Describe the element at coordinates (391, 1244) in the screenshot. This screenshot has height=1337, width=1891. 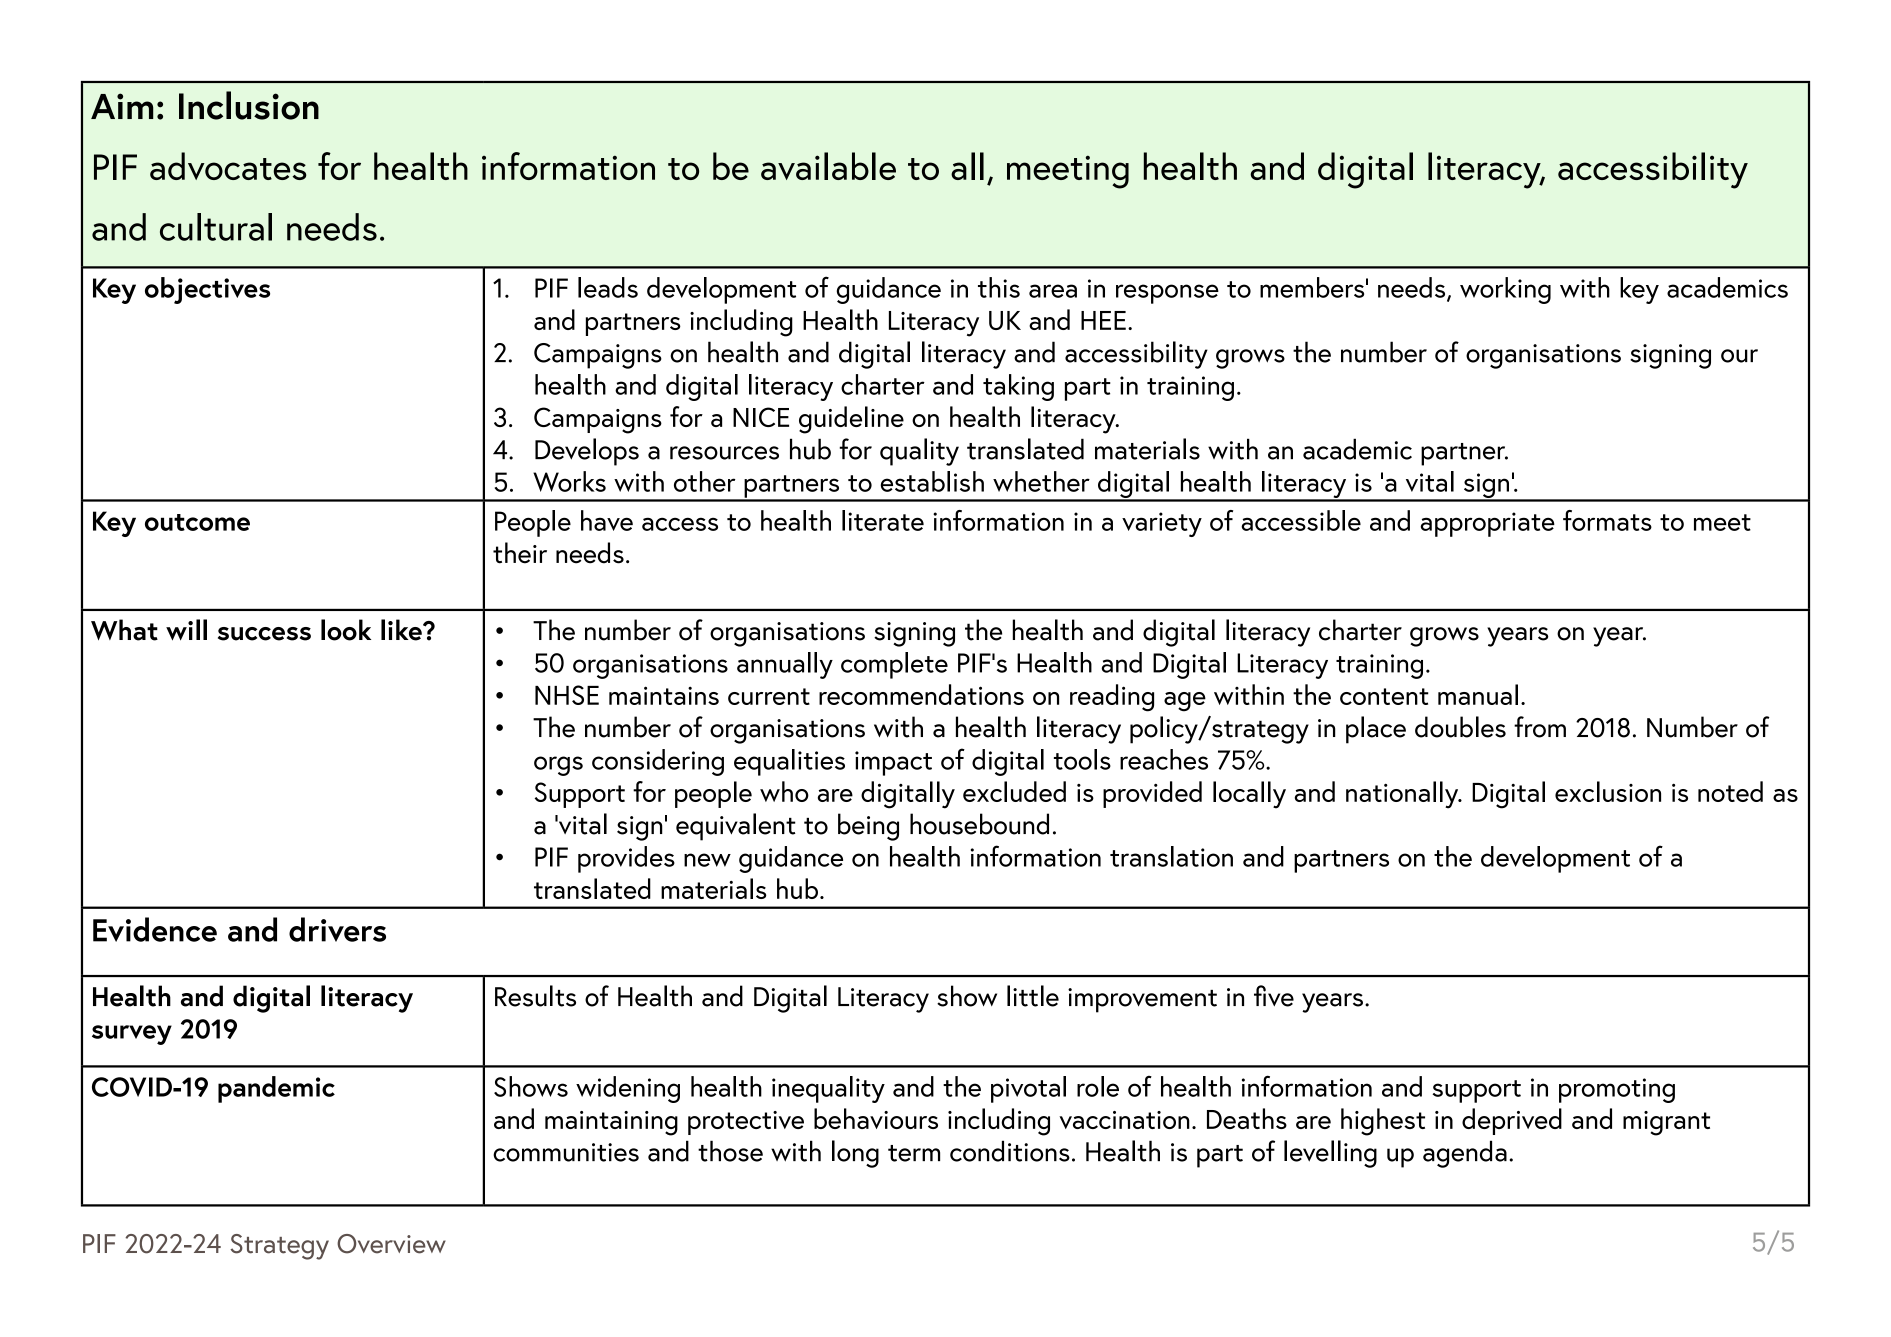
I see `Overview` at that location.
